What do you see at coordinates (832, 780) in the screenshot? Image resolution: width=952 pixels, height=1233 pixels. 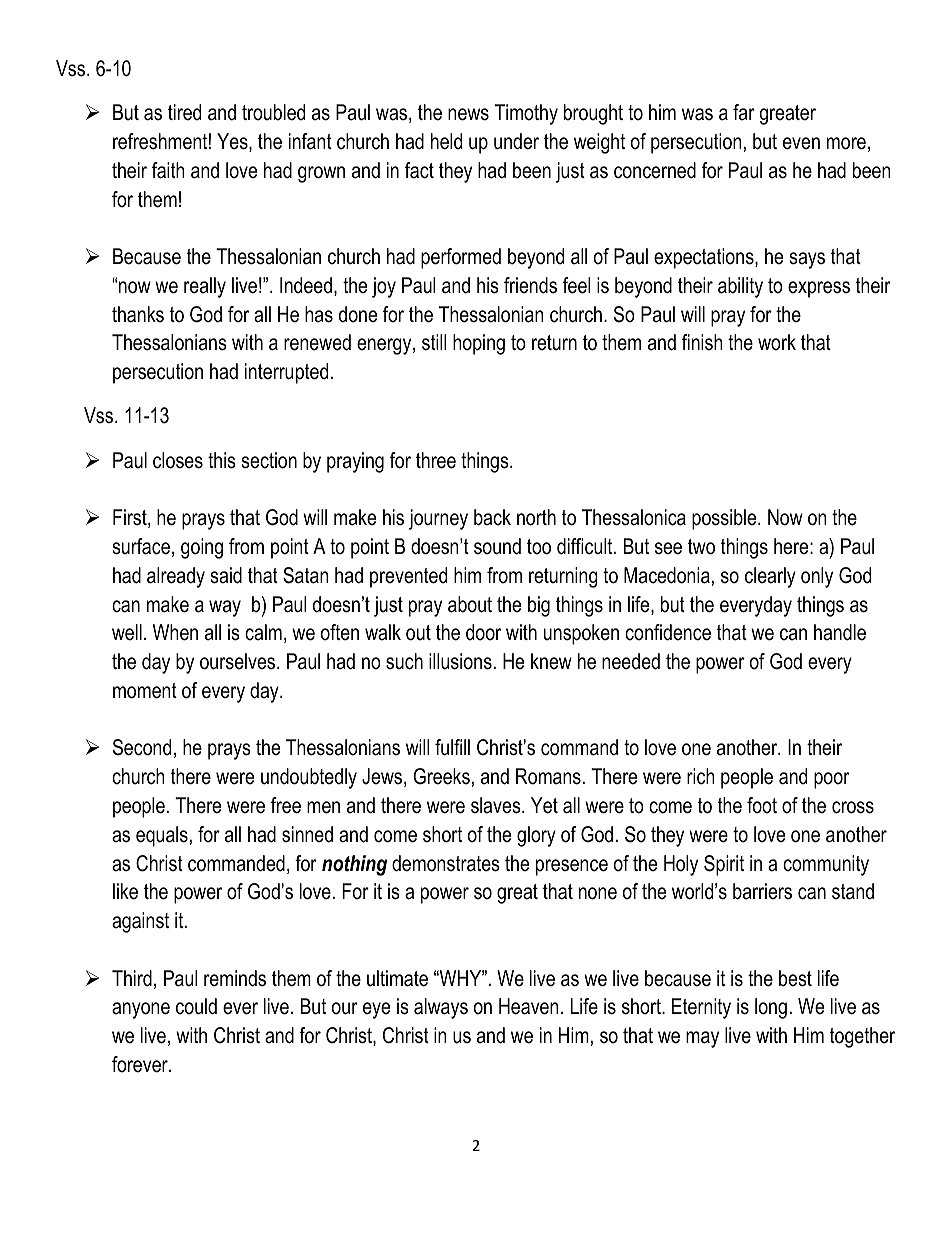 I see `poor` at bounding box center [832, 780].
